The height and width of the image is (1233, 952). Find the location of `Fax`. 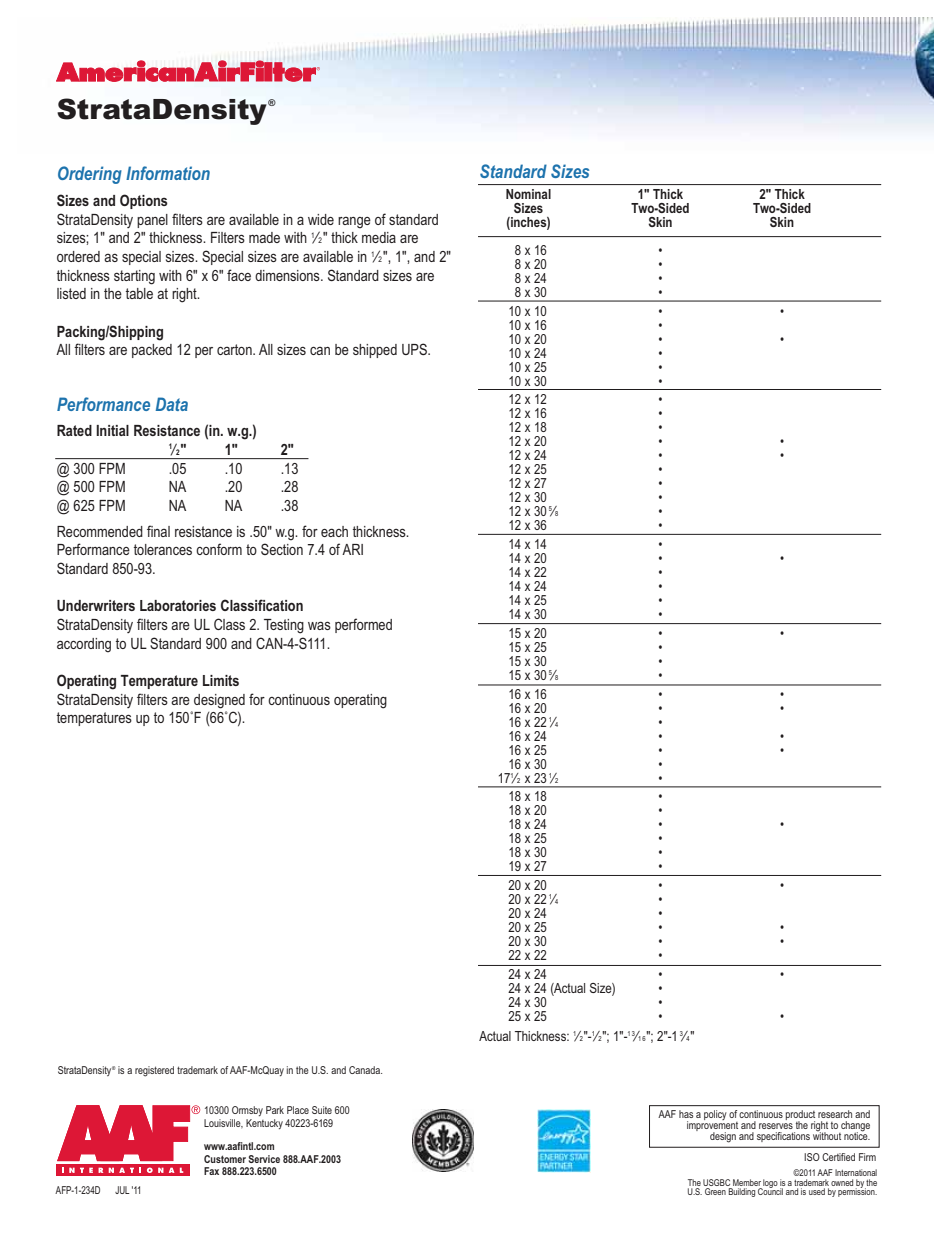

Fax is located at coordinates (211, 1171).
